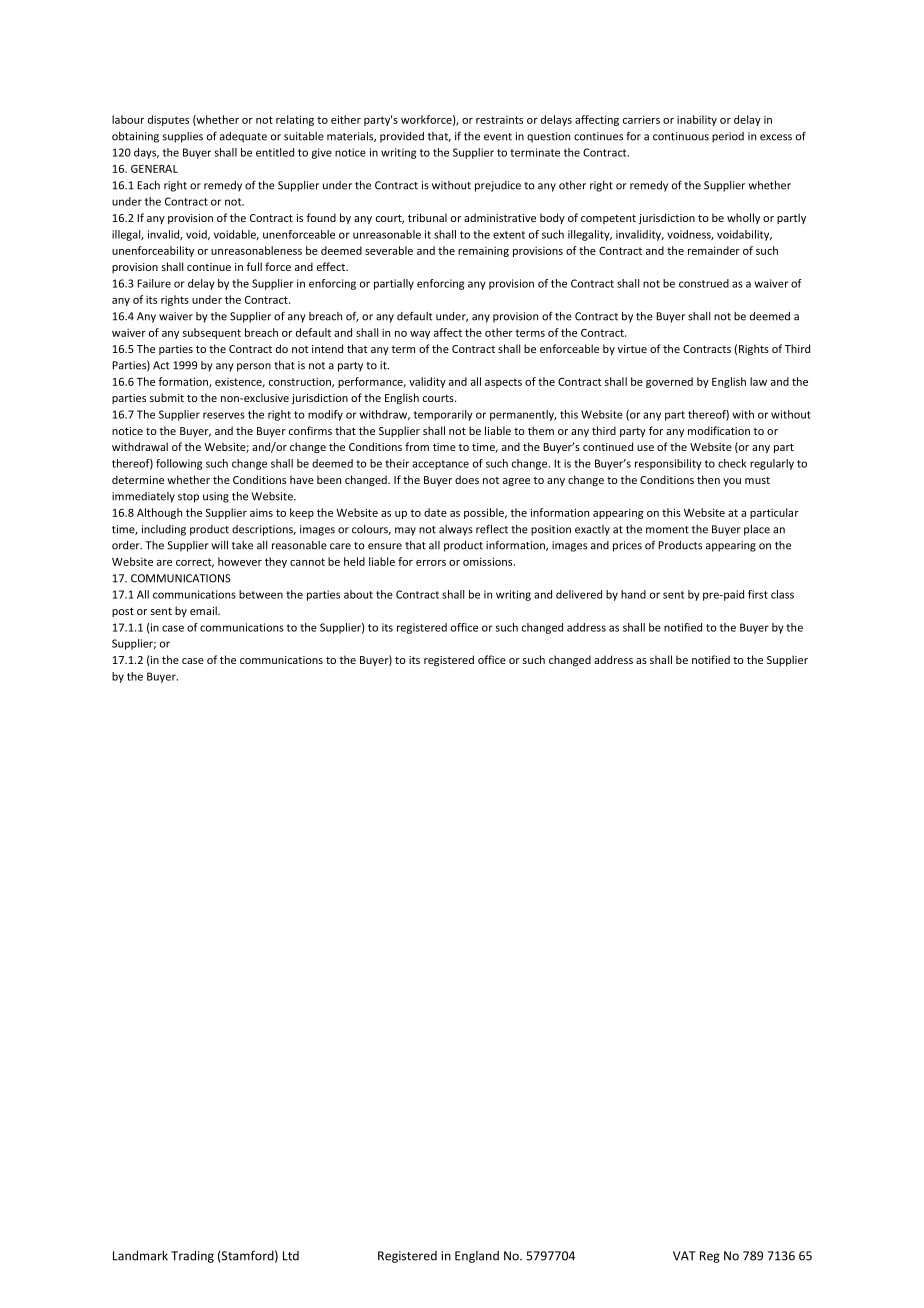  Describe the element at coordinates (477, 1257) in the screenshot. I see `England` at that location.
